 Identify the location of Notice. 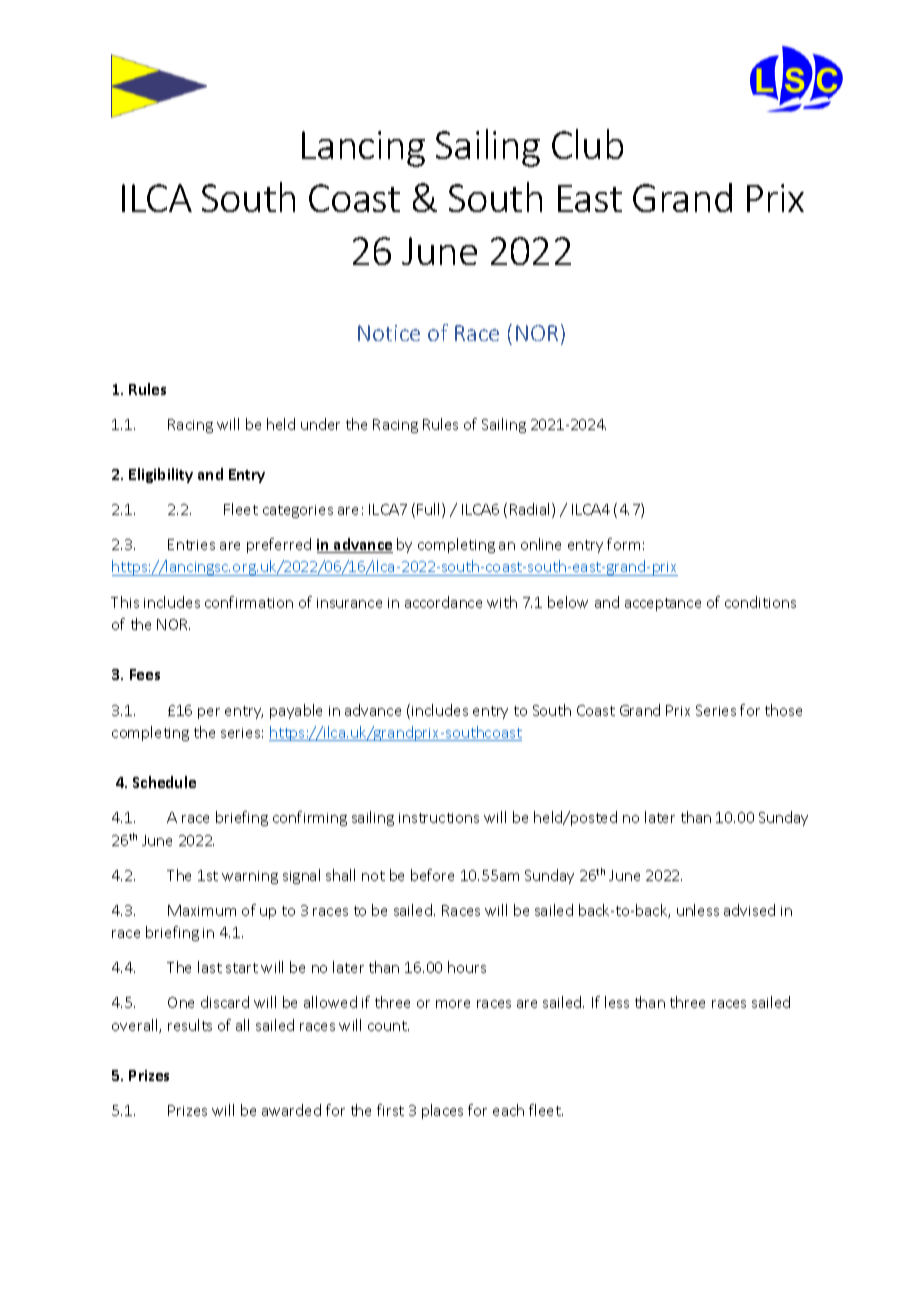
(389, 333).
